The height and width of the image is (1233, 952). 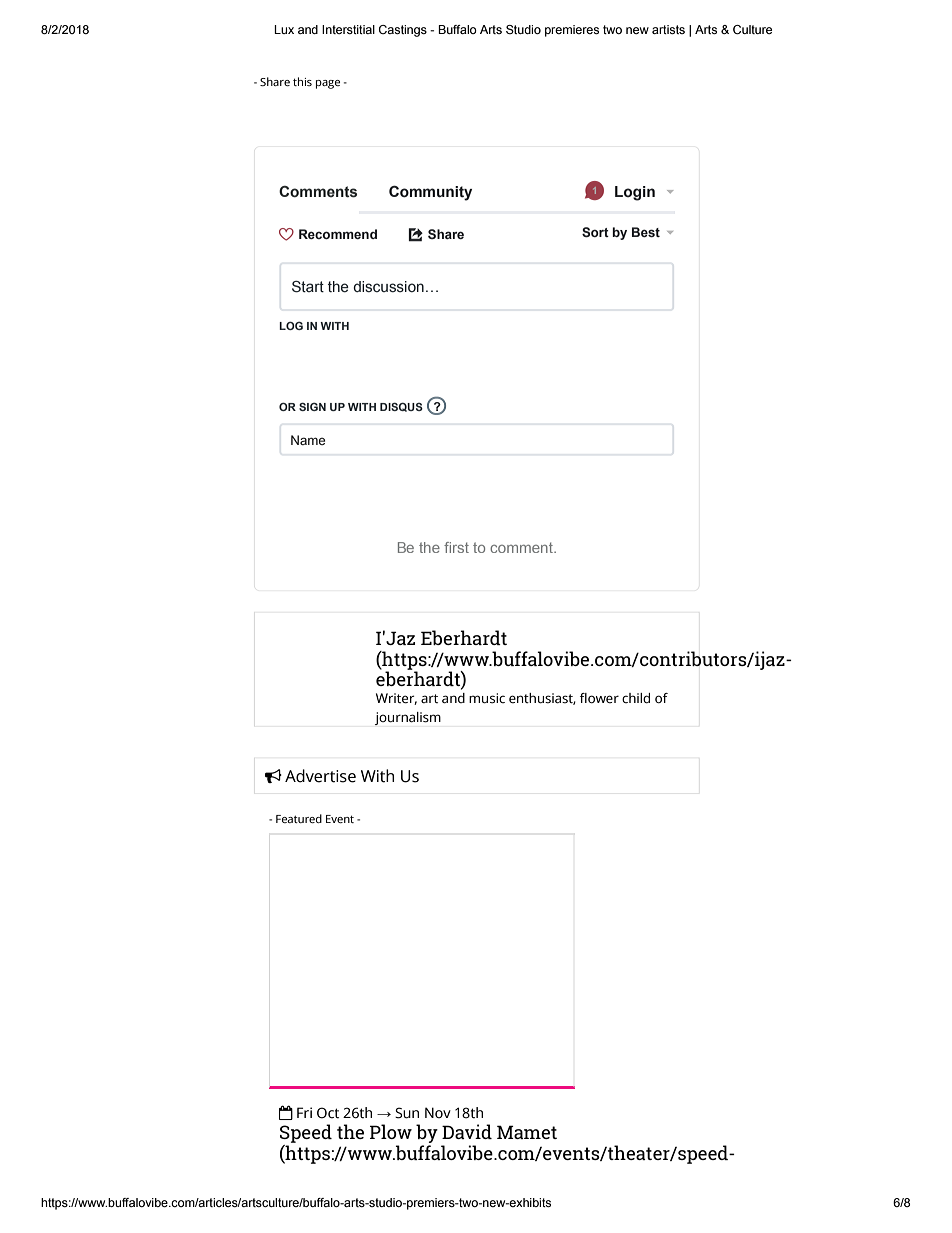 I want to click on David, so click(x=467, y=1131).
